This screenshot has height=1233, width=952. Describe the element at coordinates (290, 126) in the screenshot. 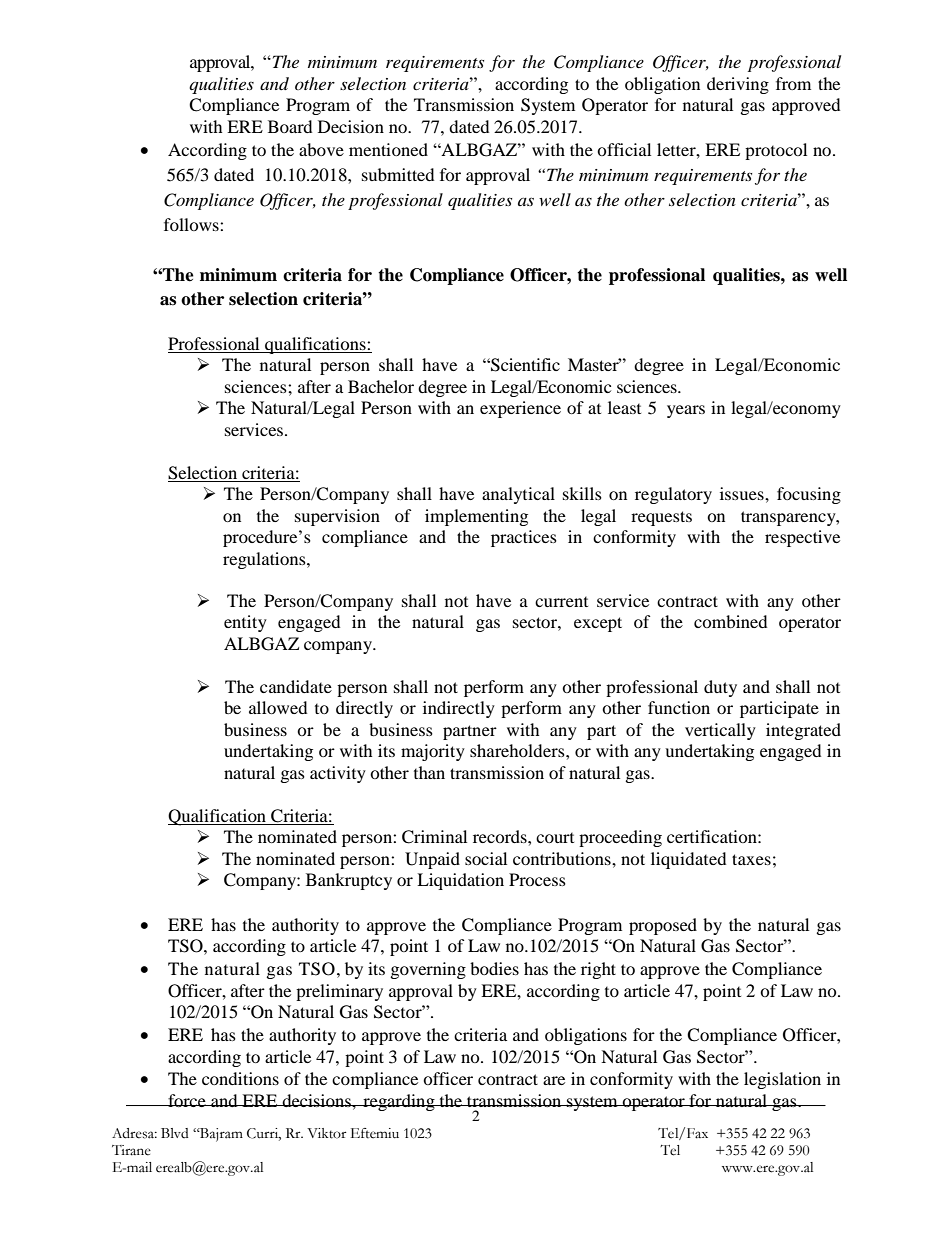

I see `Board` at that location.
